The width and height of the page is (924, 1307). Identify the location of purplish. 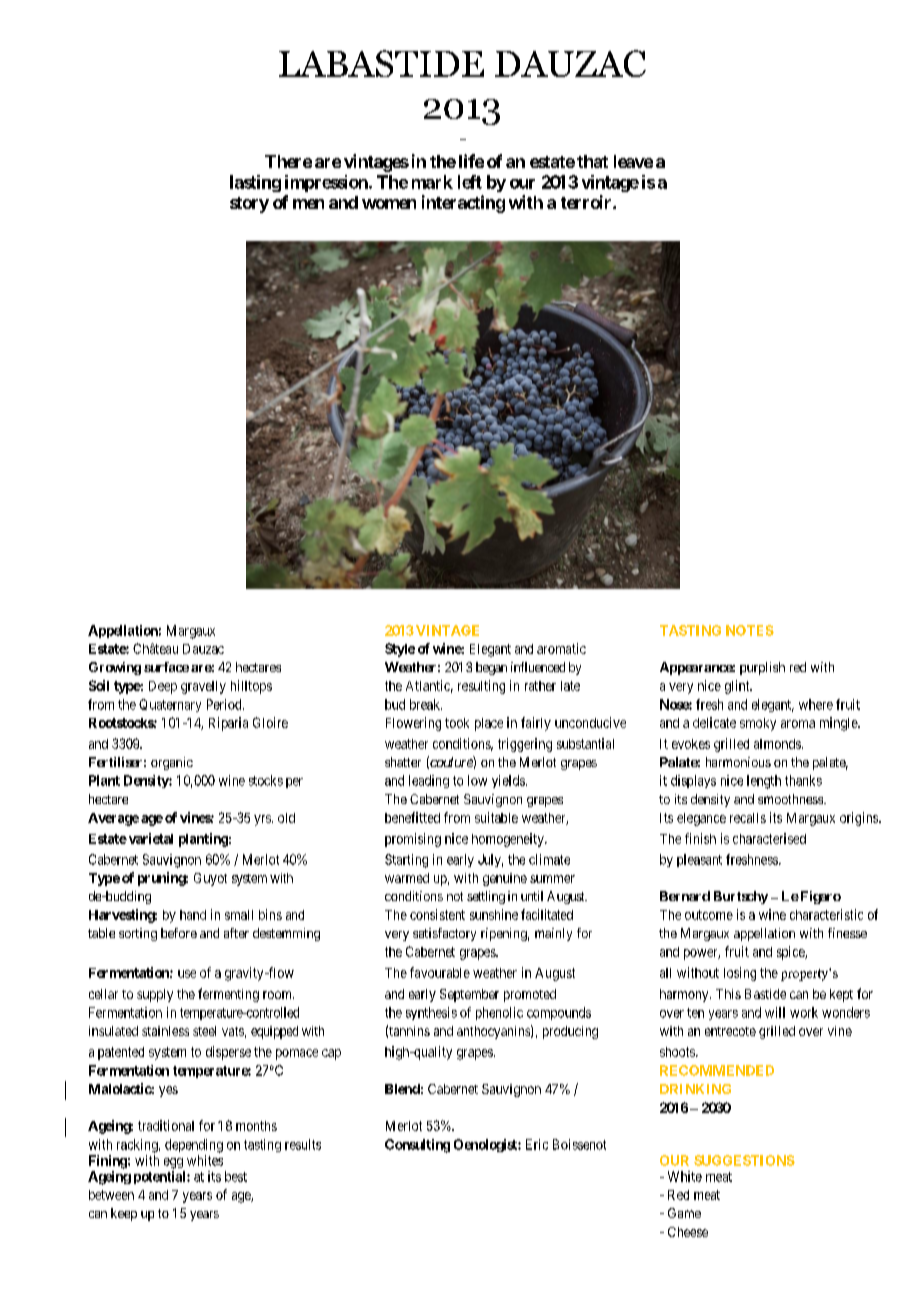
(762, 668).
